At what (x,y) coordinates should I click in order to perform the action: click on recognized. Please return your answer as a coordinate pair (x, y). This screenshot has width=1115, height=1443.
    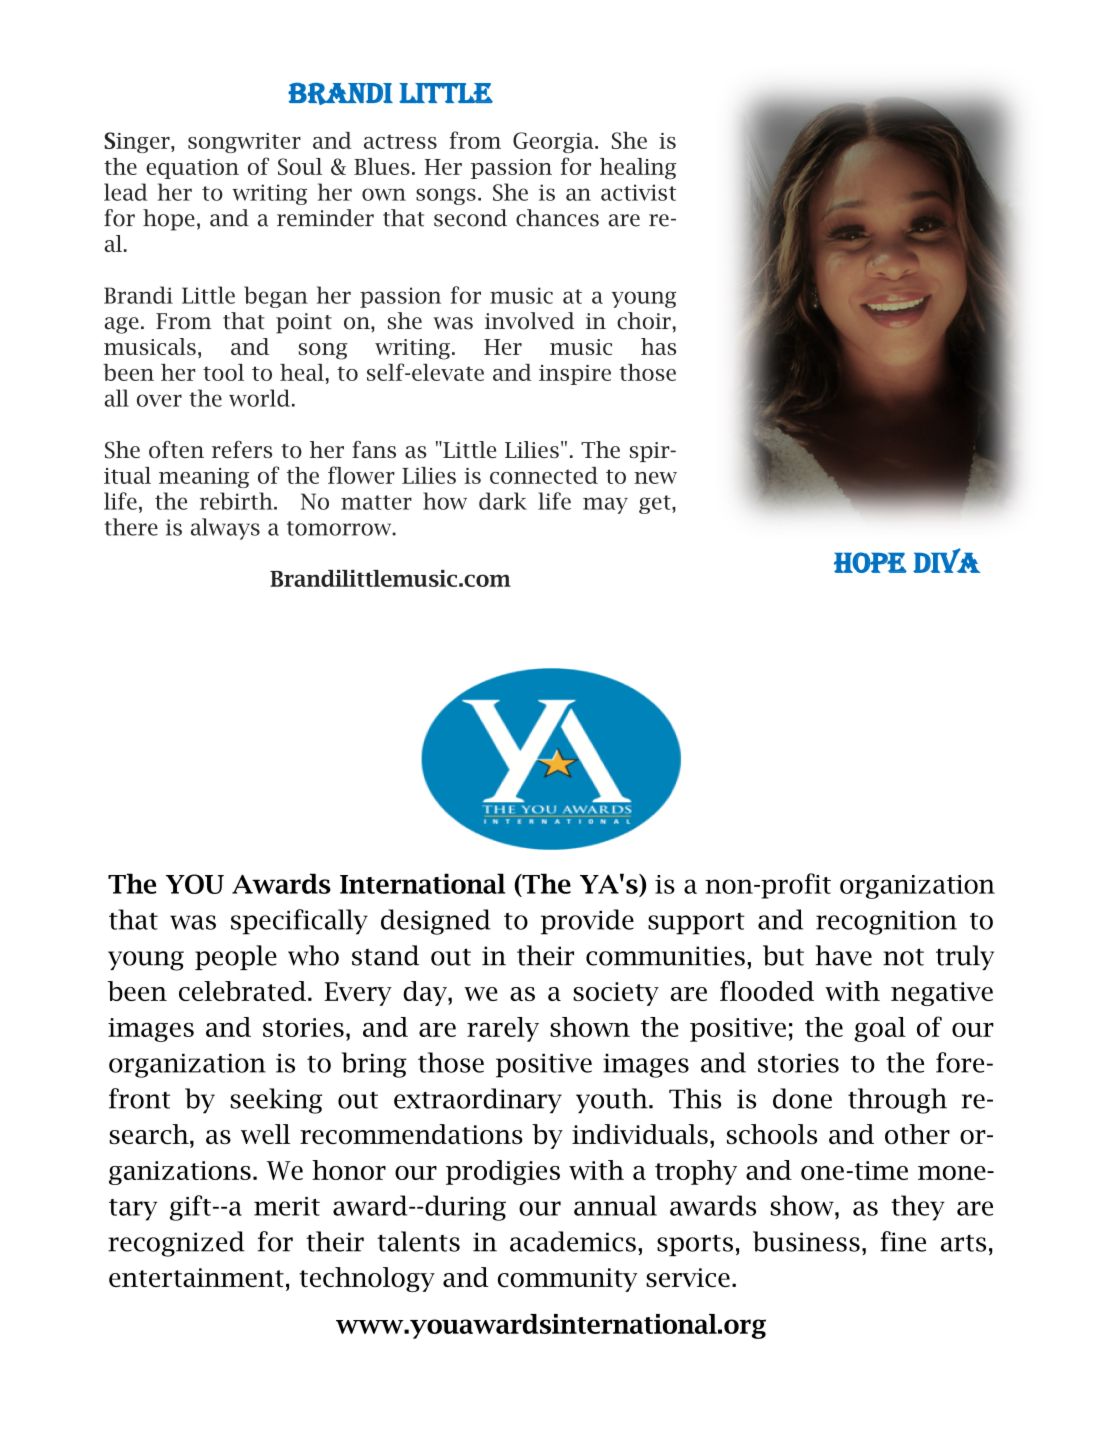
    Looking at the image, I should click on (176, 1244).
